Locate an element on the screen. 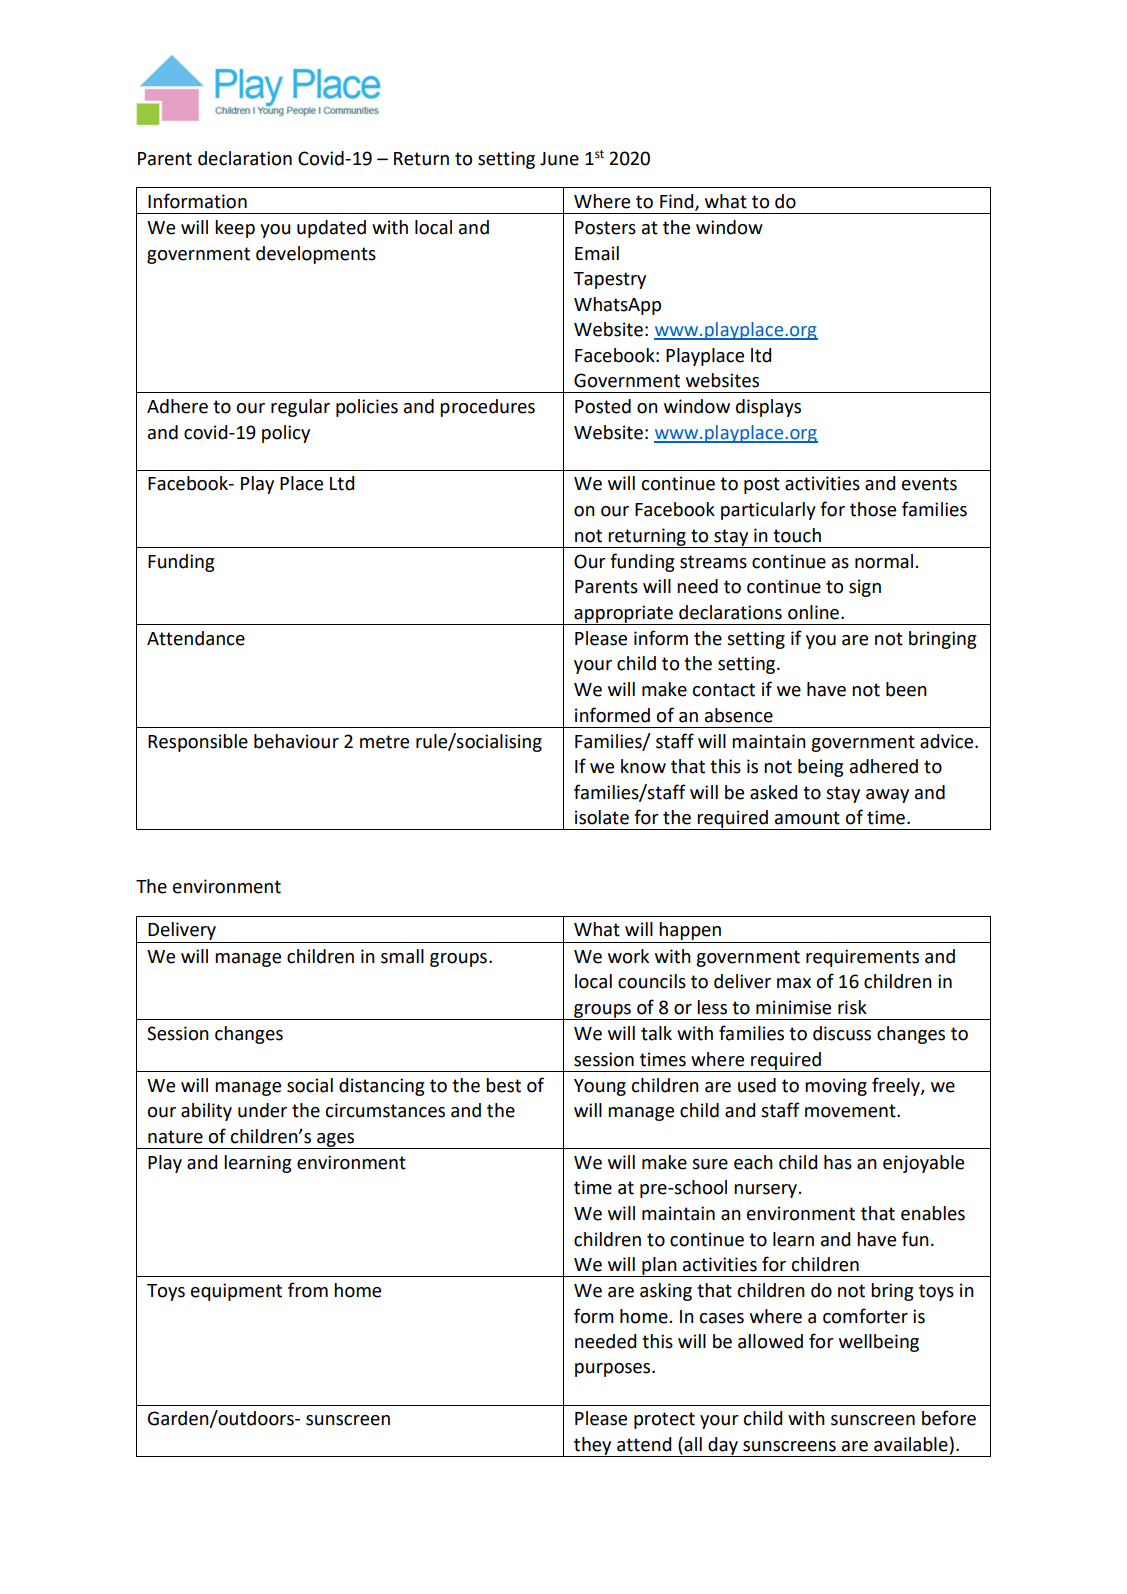 The image size is (1127, 1594). under is located at coordinates (262, 1110).
